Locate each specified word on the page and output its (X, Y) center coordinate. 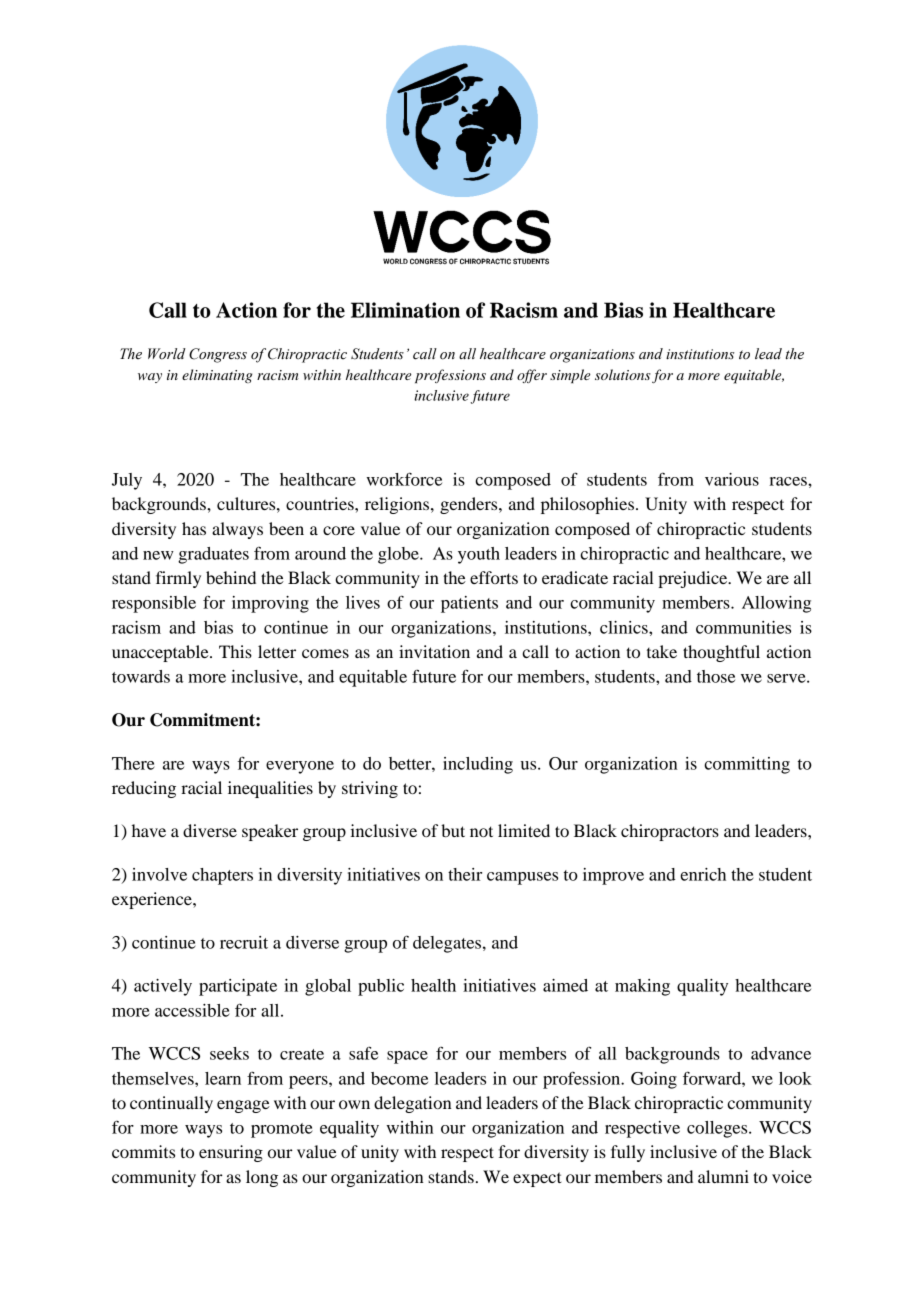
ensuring (231, 1153)
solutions (623, 374)
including (478, 765)
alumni (723, 1176)
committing (747, 765)
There (133, 763)
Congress (218, 355)
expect (537, 1179)
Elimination (405, 310)
